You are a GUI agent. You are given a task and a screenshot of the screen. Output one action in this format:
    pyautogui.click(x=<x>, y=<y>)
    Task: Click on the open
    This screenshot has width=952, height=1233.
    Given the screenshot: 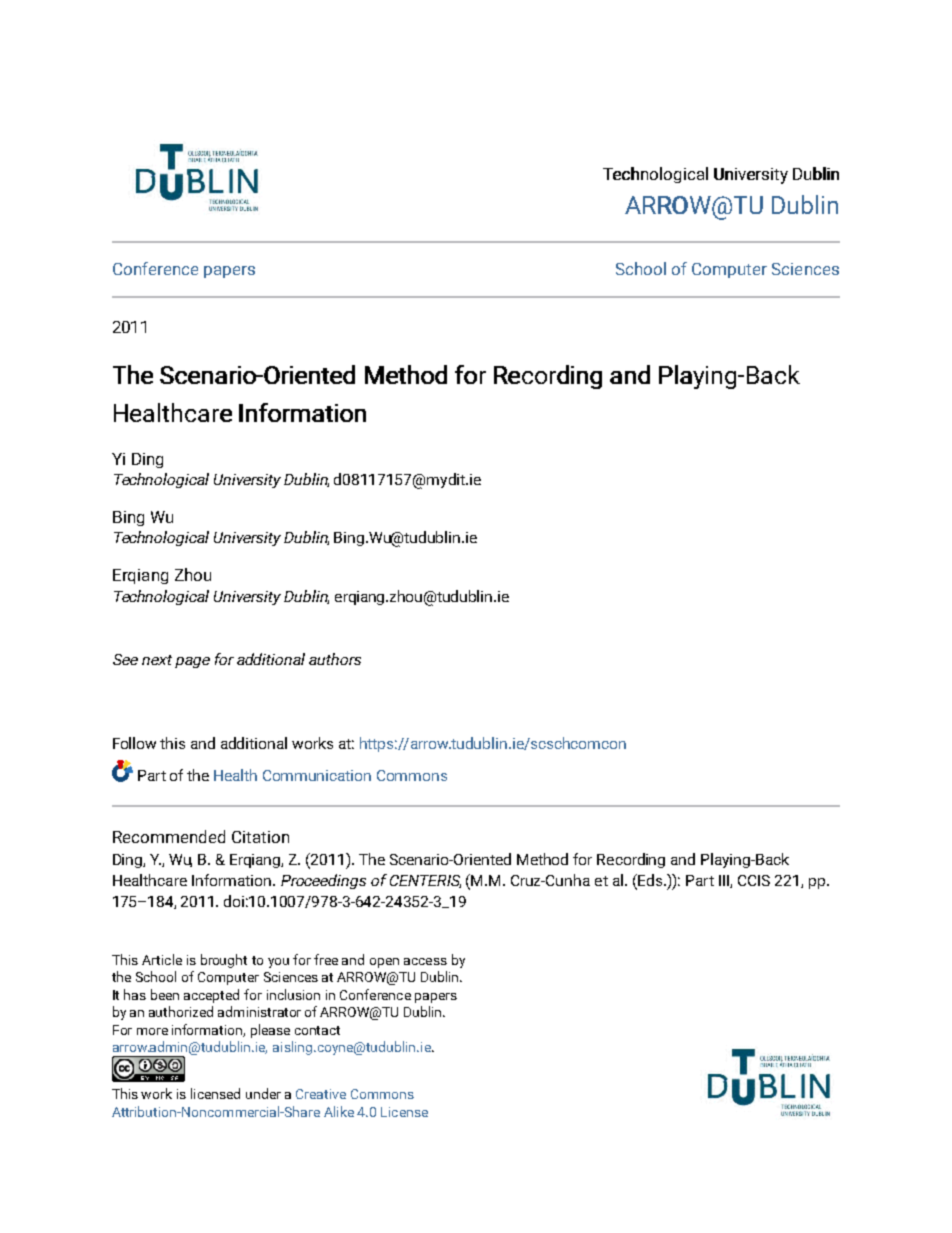 What is the action you would take?
    pyautogui.click(x=384, y=963)
